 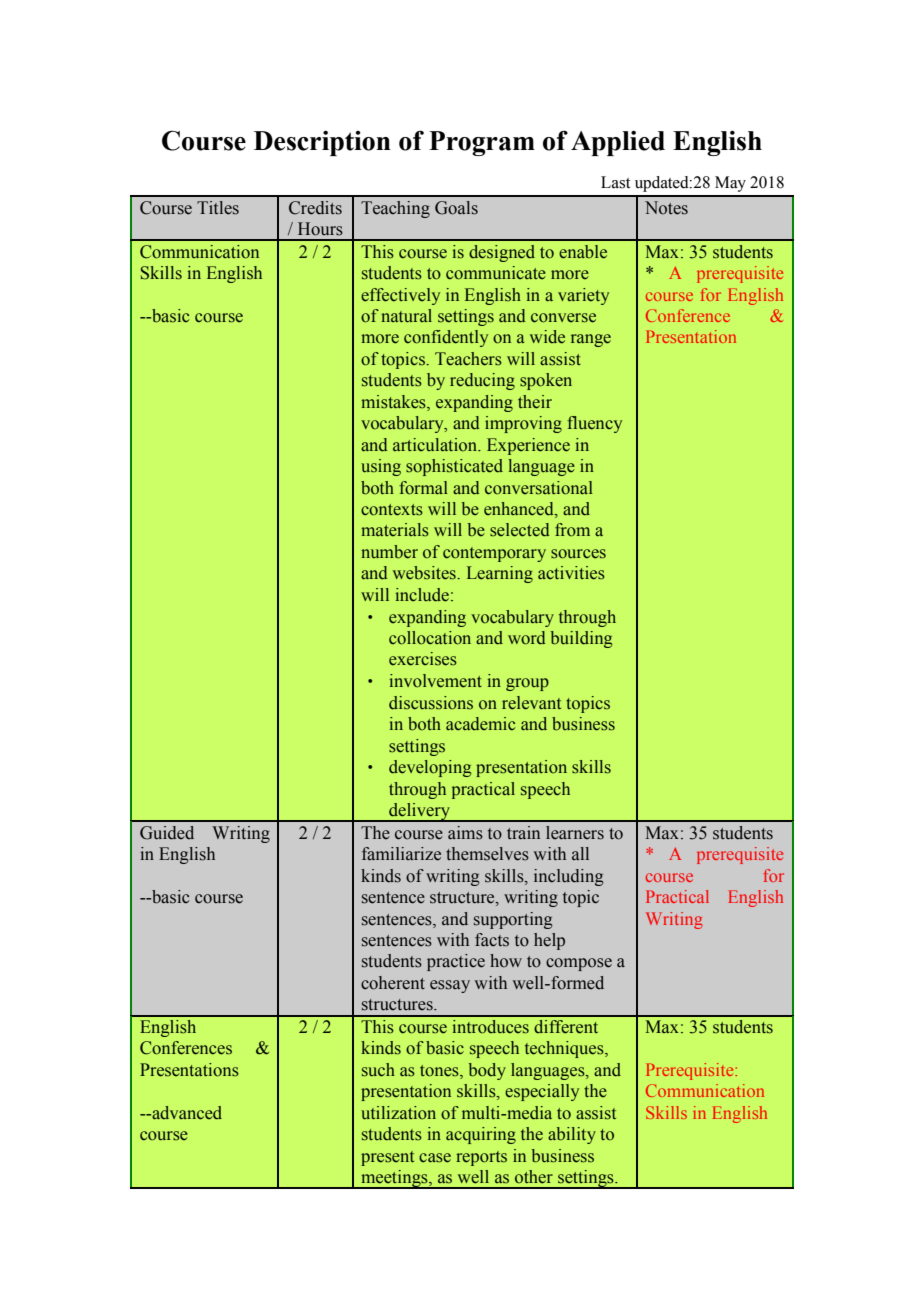 I want to click on formal, so click(x=423, y=488).
